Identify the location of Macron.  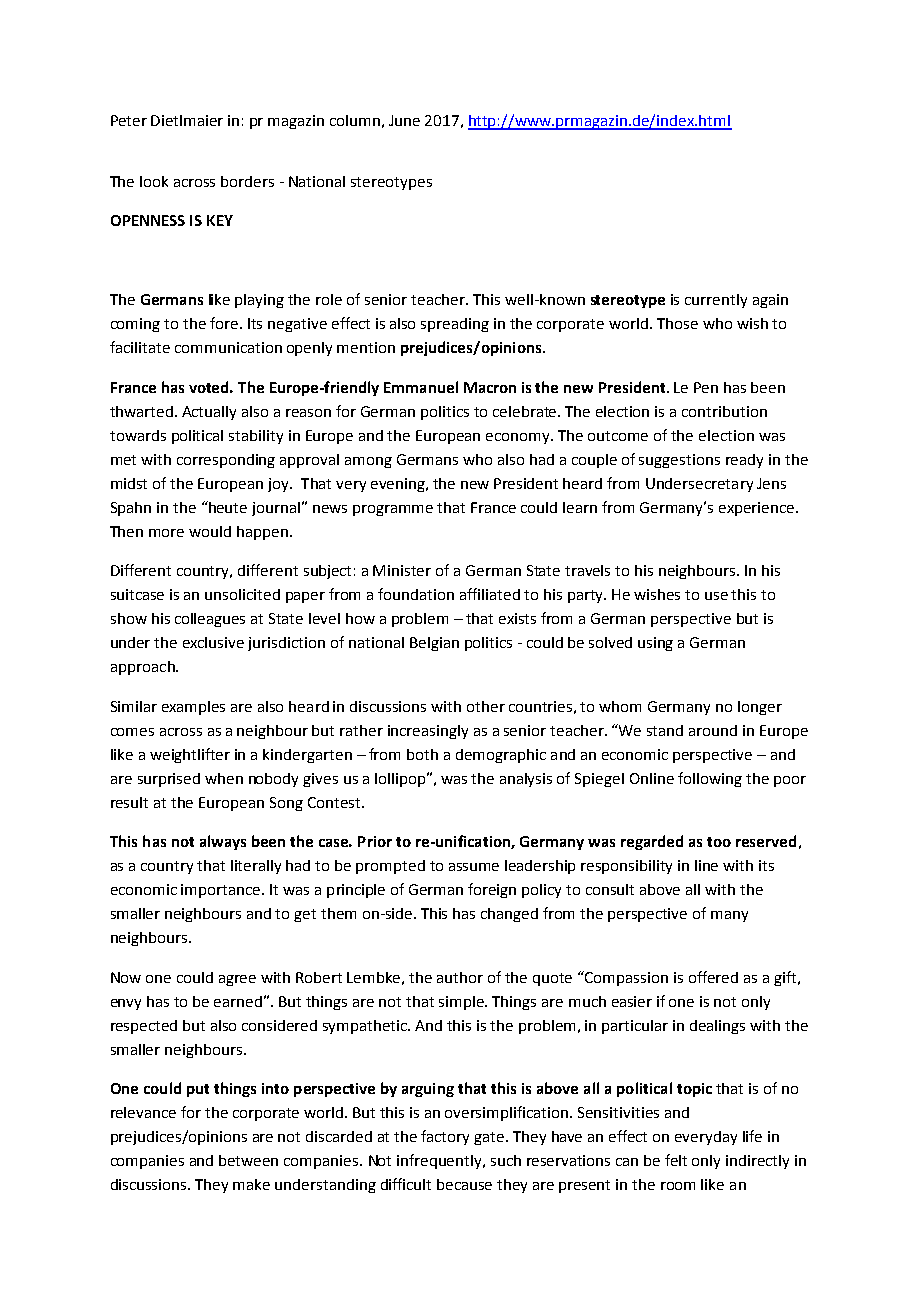
(490, 387).
